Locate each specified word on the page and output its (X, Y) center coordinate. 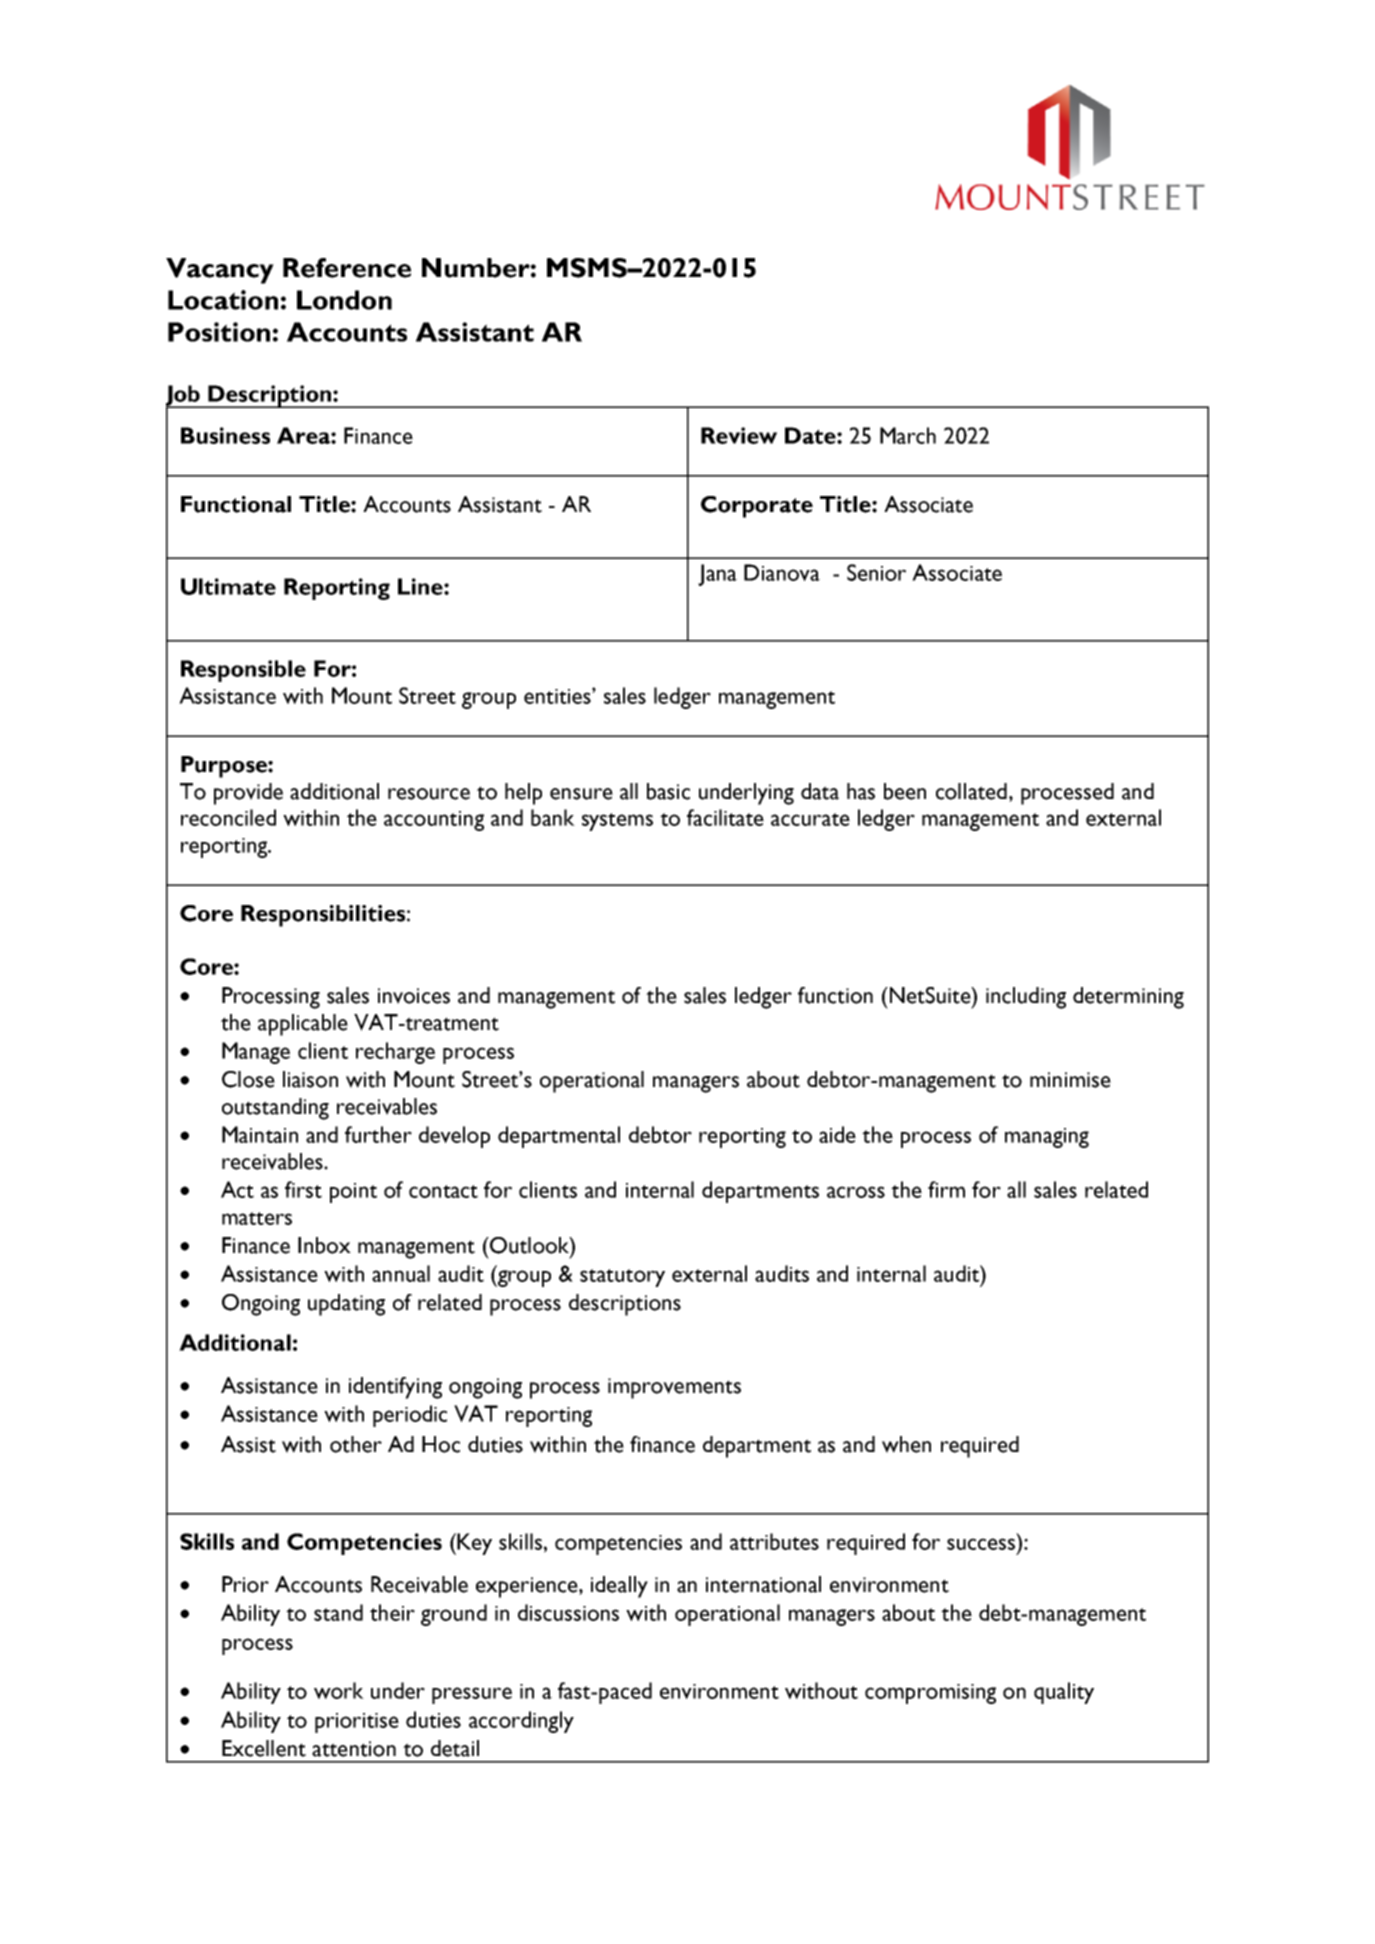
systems (617, 822)
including (1026, 998)
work (339, 1690)
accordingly (521, 1722)
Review (739, 435)
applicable (303, 1025)
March (908, 435)
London (344, 300)
